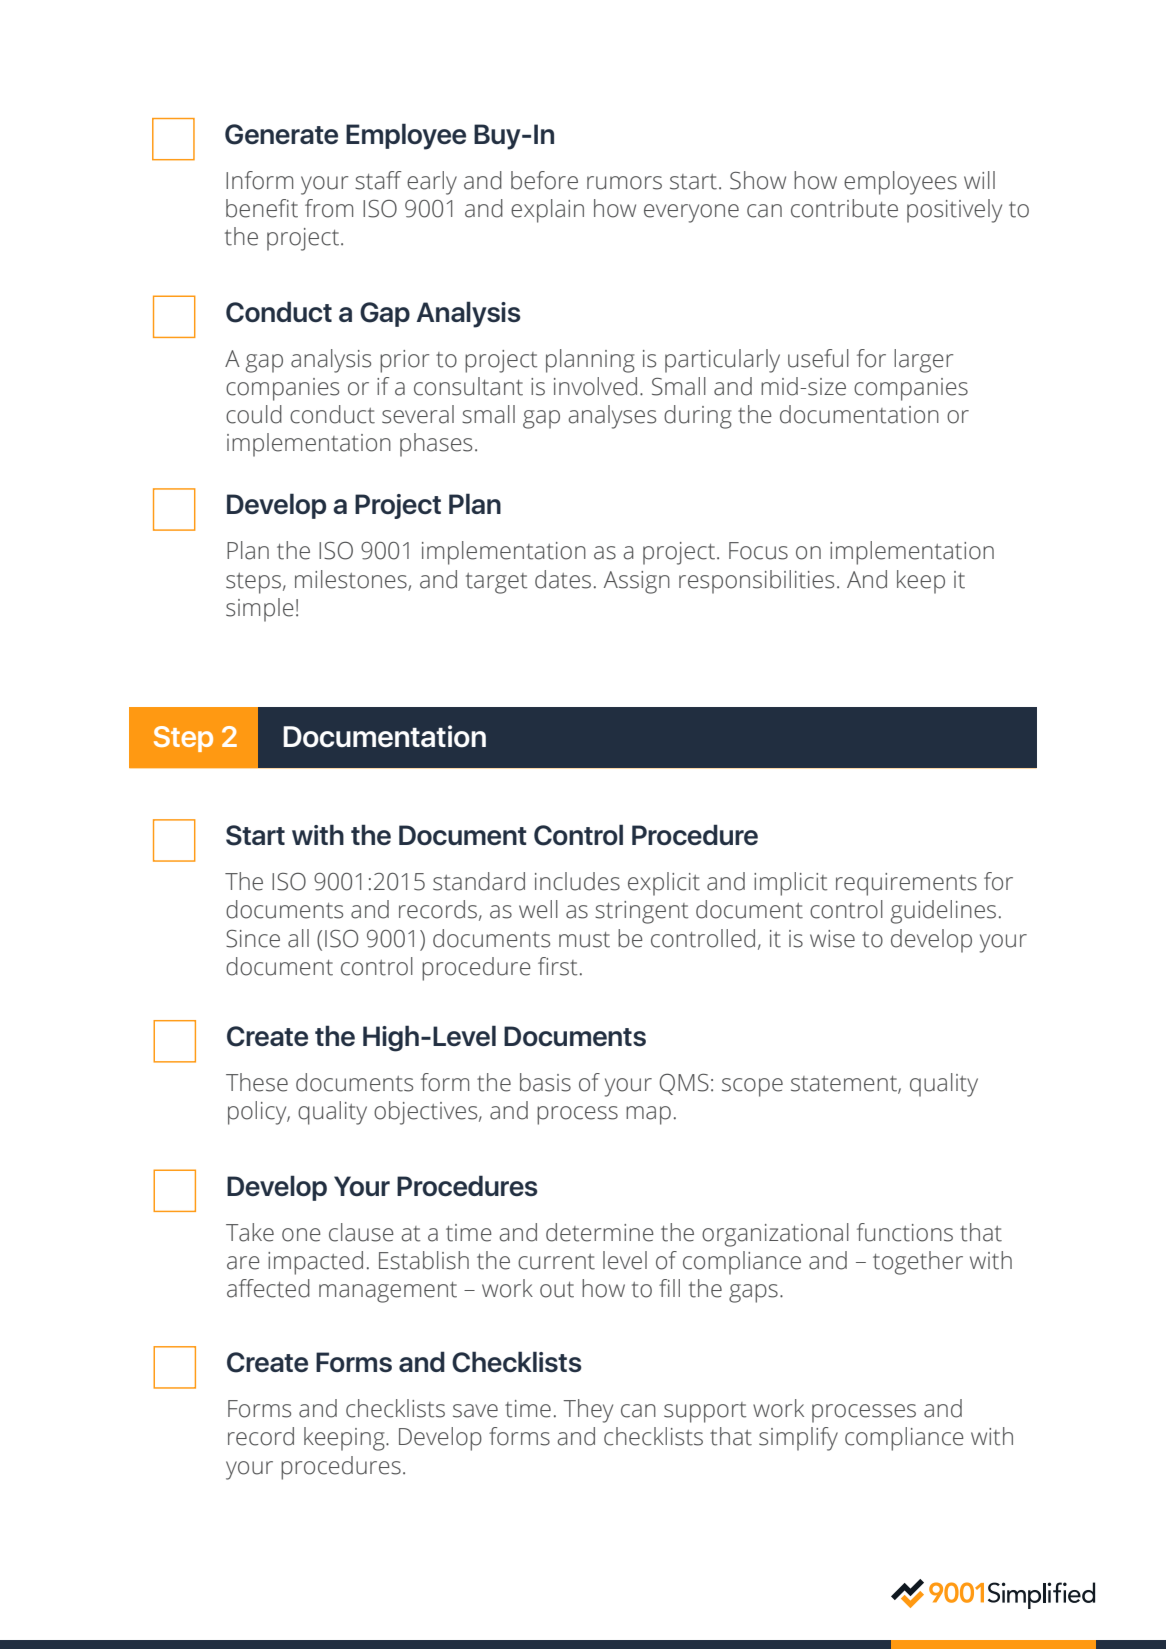  Describe the element at coordinates (756, 582) in the image. I see `responsibilities` at that location.
